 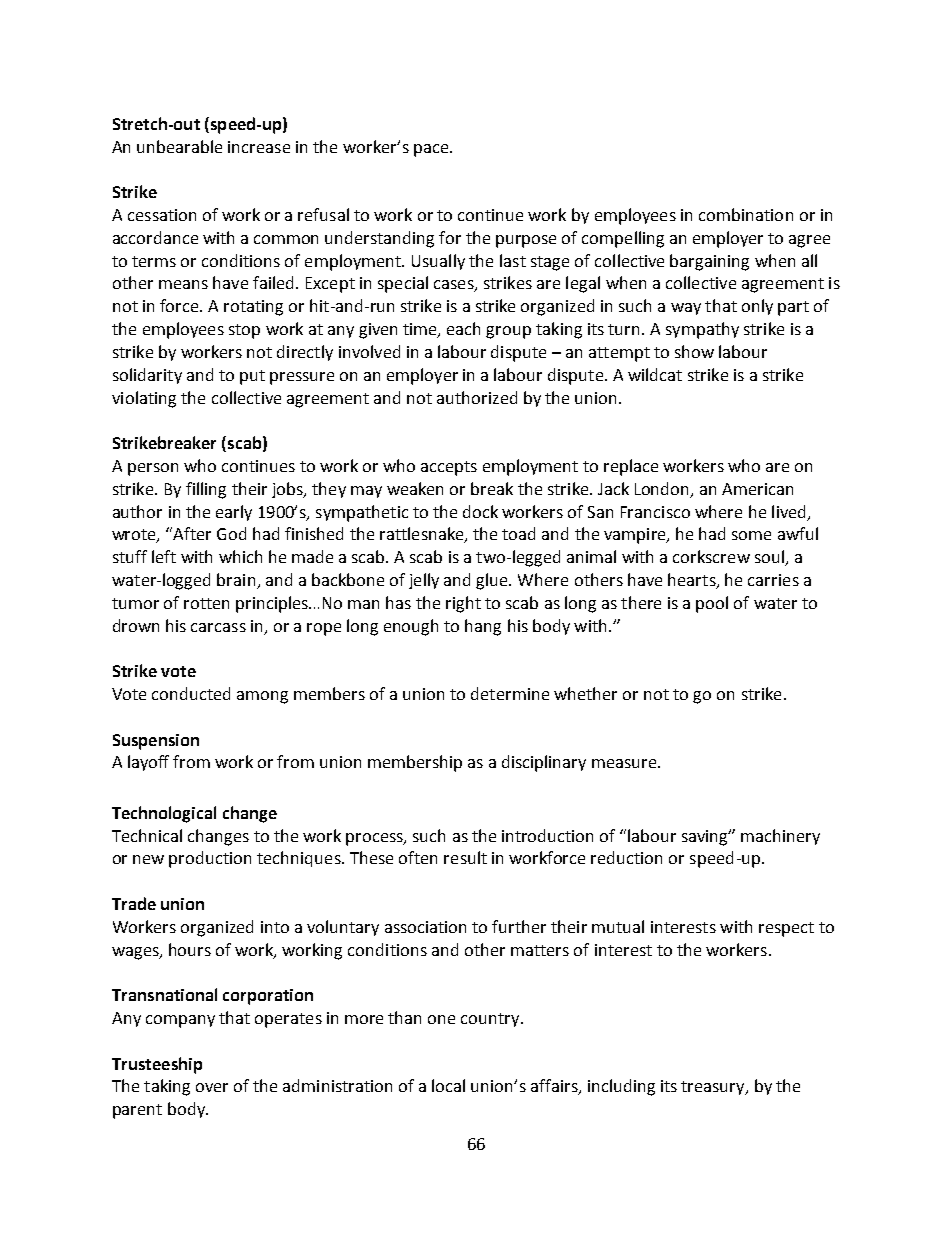 I want to click on right, so click(x=463, y=604).
